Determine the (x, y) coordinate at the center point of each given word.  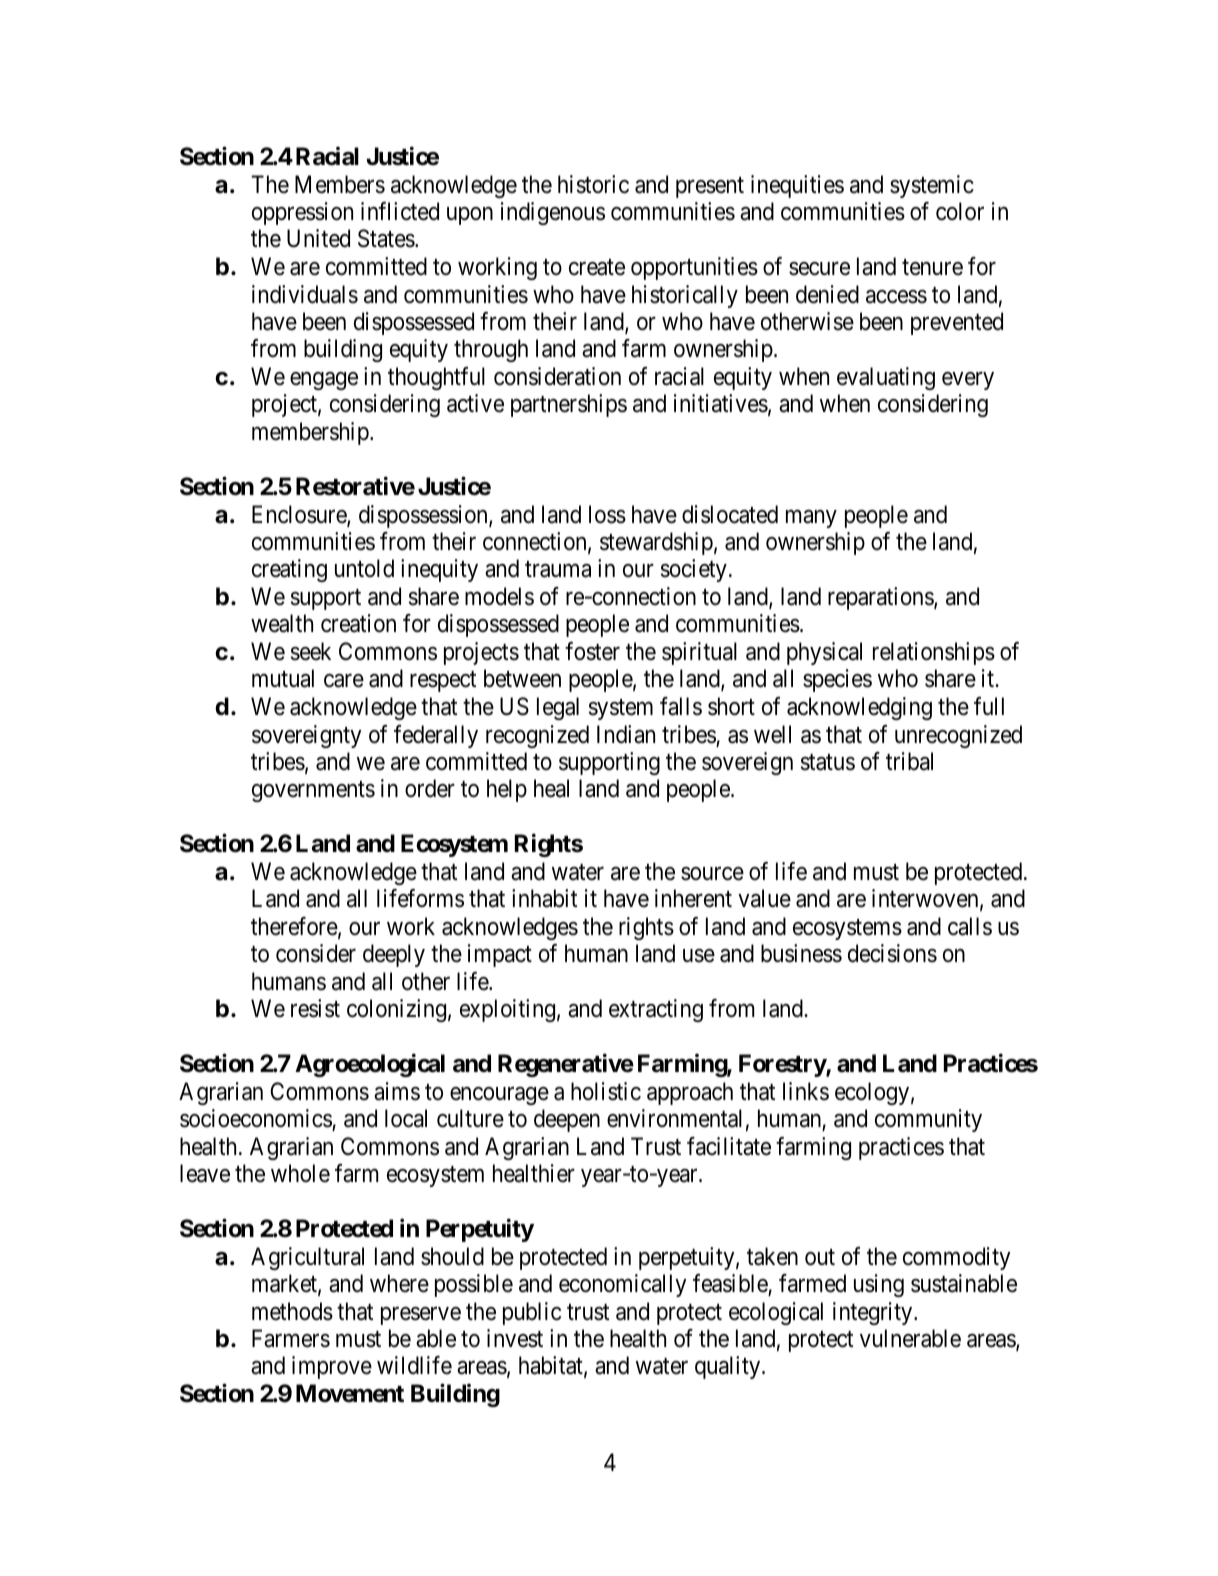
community (928, 1120)
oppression (302, 213)
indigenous (553, 213)
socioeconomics (256, 1119)
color (960, 211)
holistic (606, 1091)
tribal (909, 761)
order (430, 788)
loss (607, 514)
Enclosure (300, 515)
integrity (874, 1313)
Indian (626, 734)
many (811, 519)
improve (332, 1367)
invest (515, 1338)
